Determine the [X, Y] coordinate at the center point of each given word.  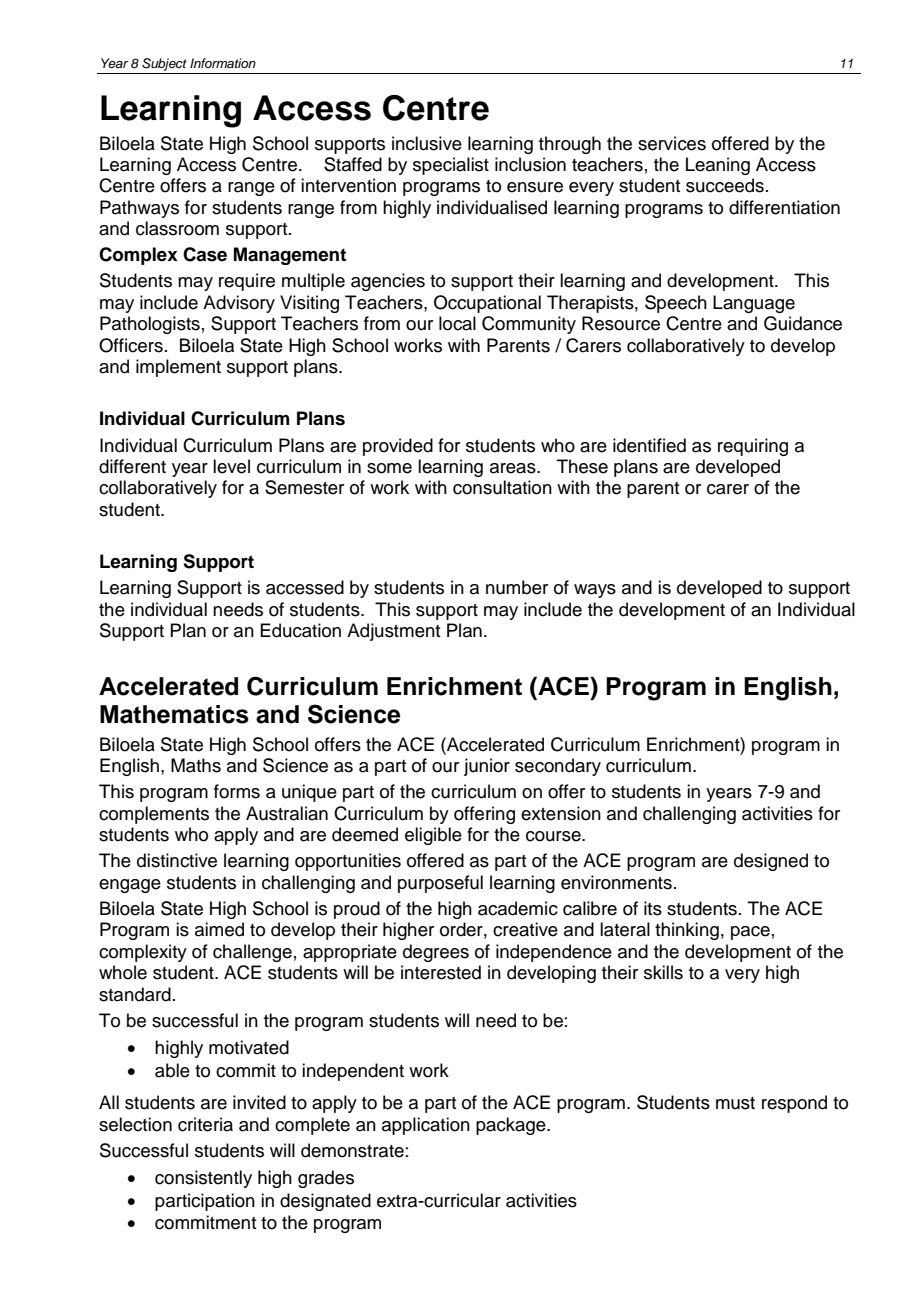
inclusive [427, 143]
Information [223, 63]
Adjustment [393, 632]
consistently [203, 1179]
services [672, 143]
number [517, 587]
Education [300, 630]
